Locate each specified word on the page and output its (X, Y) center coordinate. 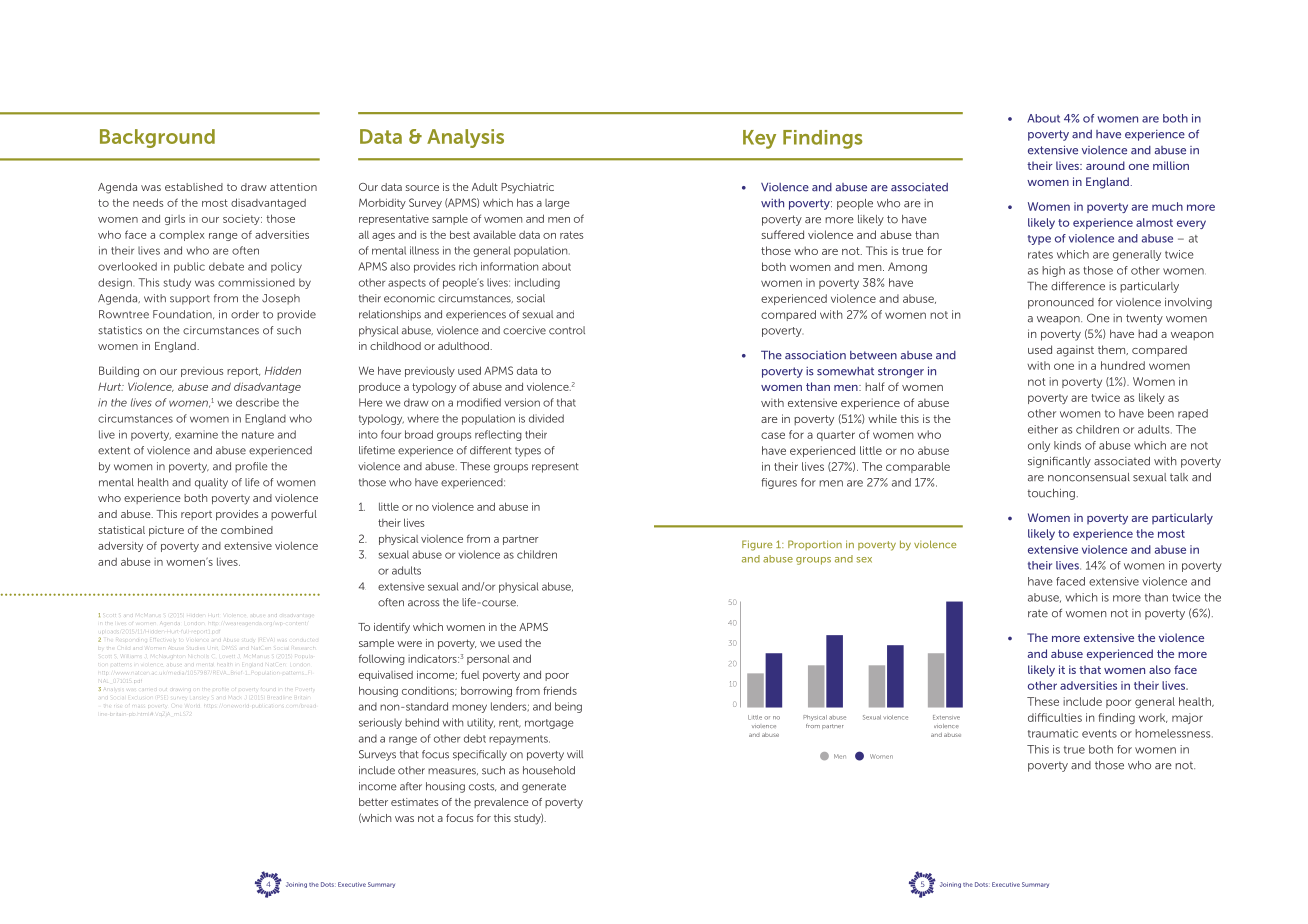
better (373, 802)
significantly (1059, 462)
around (1105, 165)
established (194, 187)
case (773, 435)
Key (759, 139)
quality (211, 483)
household (549, 770)
